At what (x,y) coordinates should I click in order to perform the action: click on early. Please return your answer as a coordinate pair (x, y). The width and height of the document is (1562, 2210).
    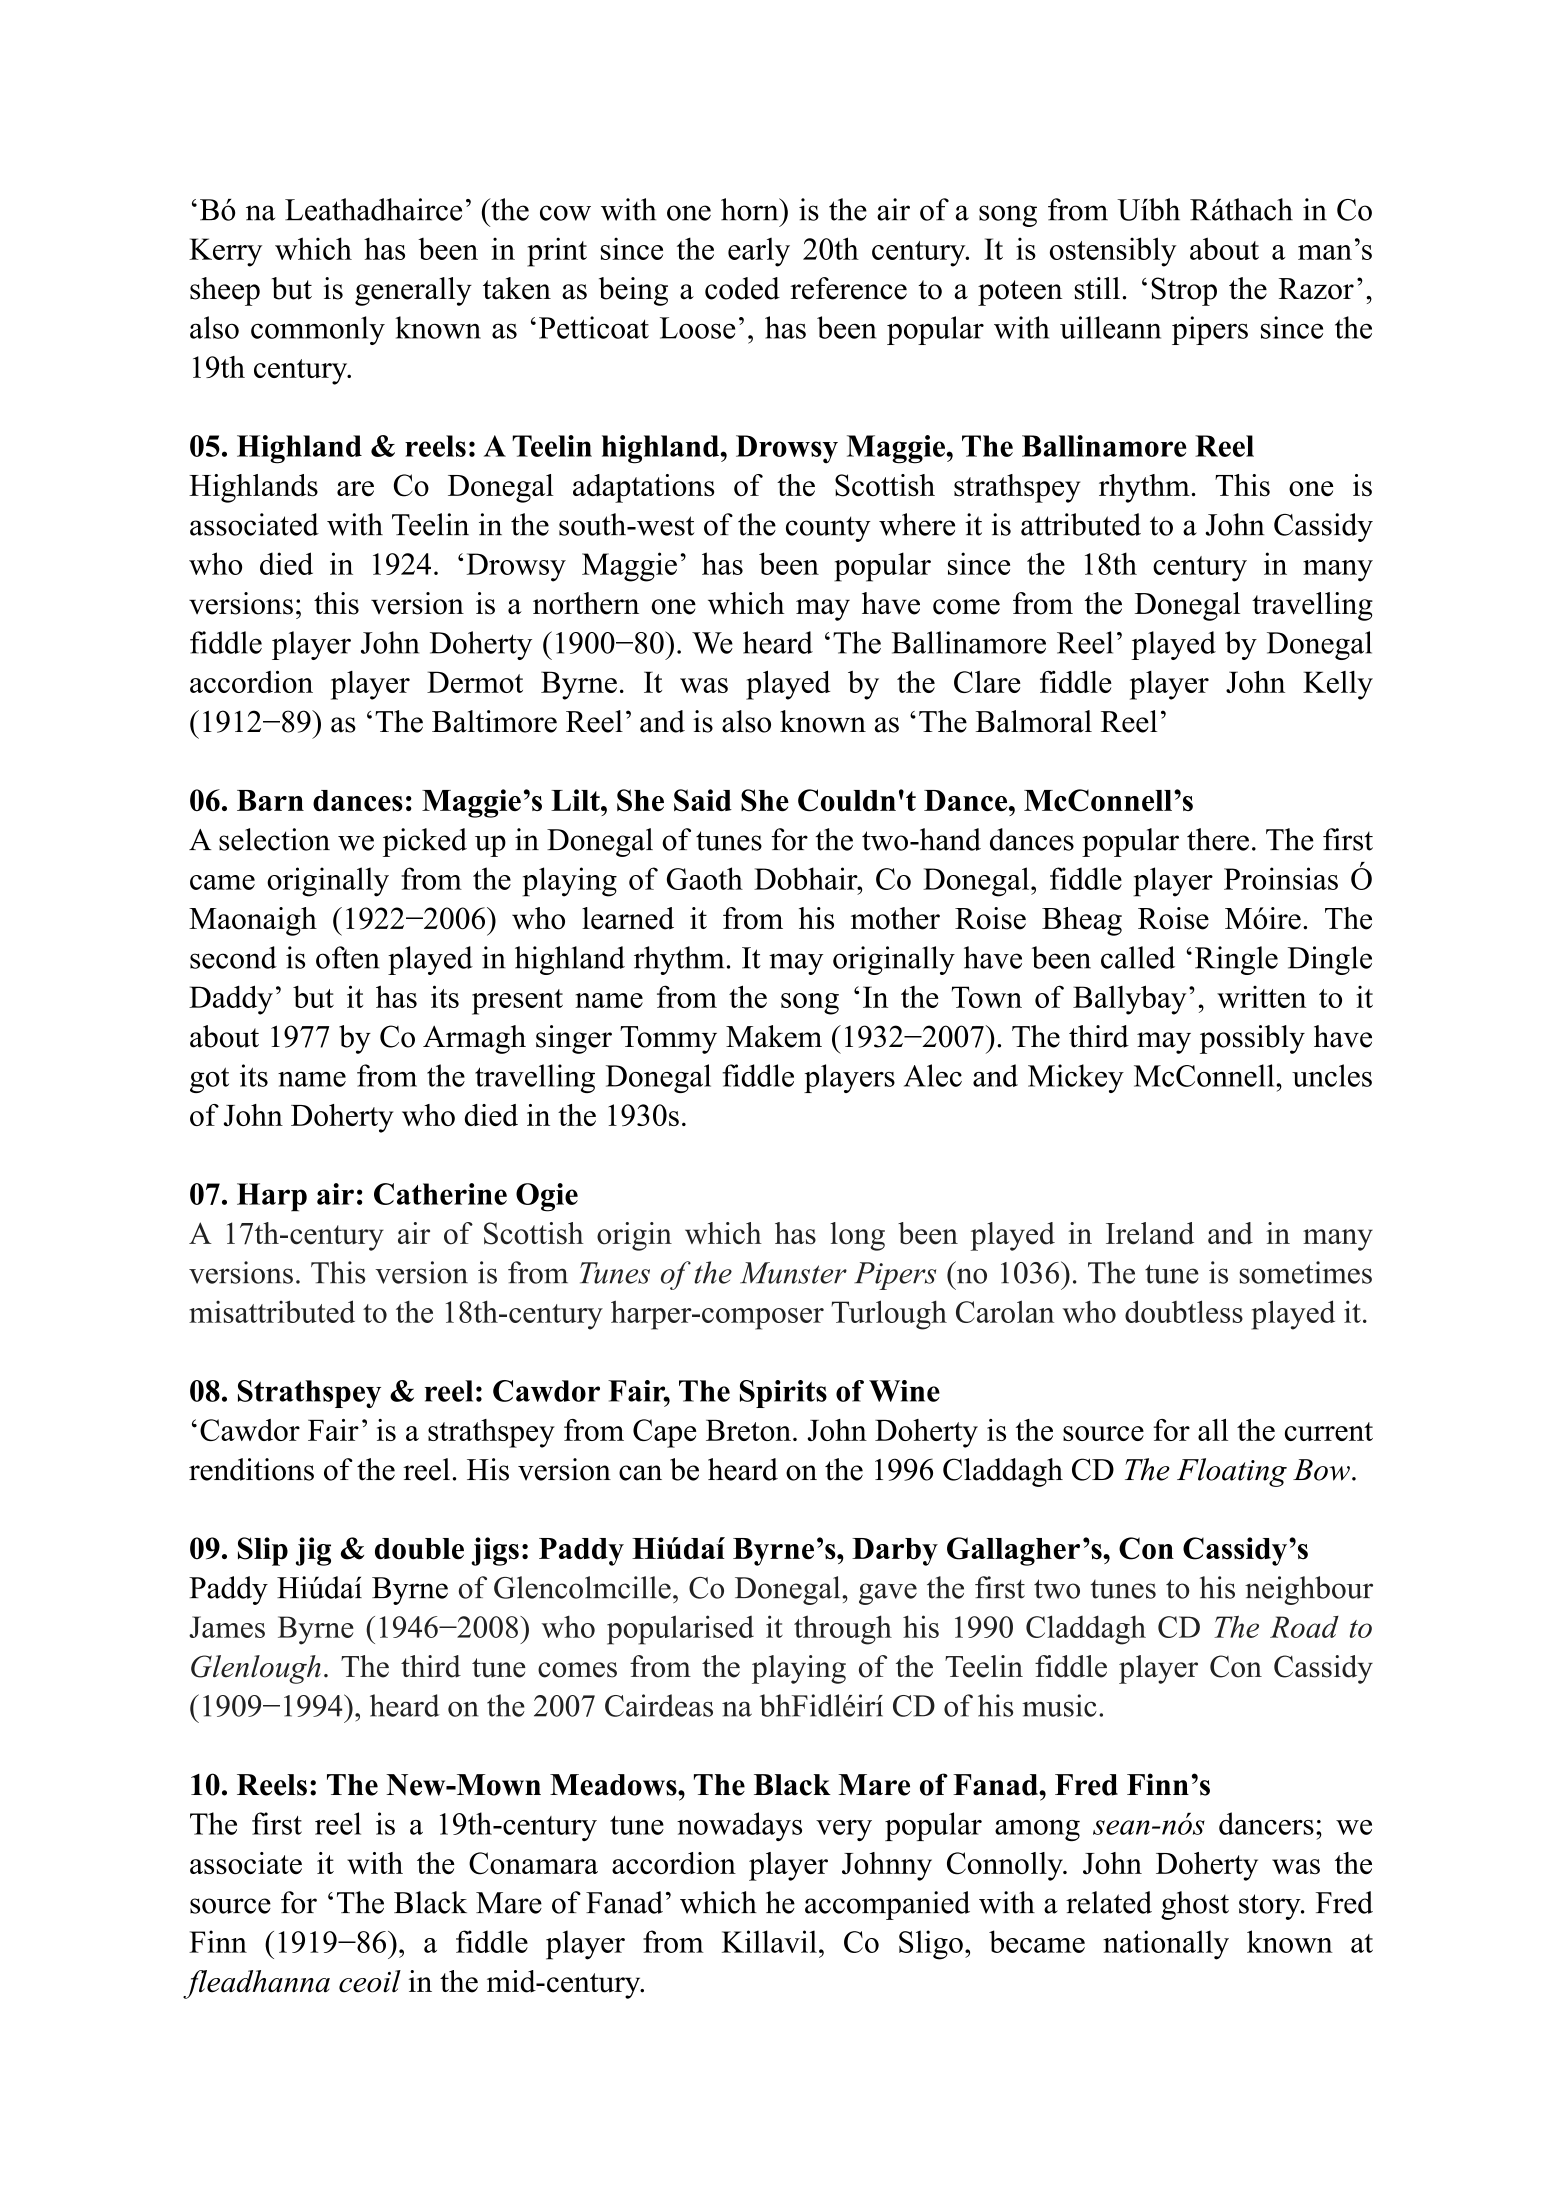
    Looking at the image, I should click on (759, 252).
